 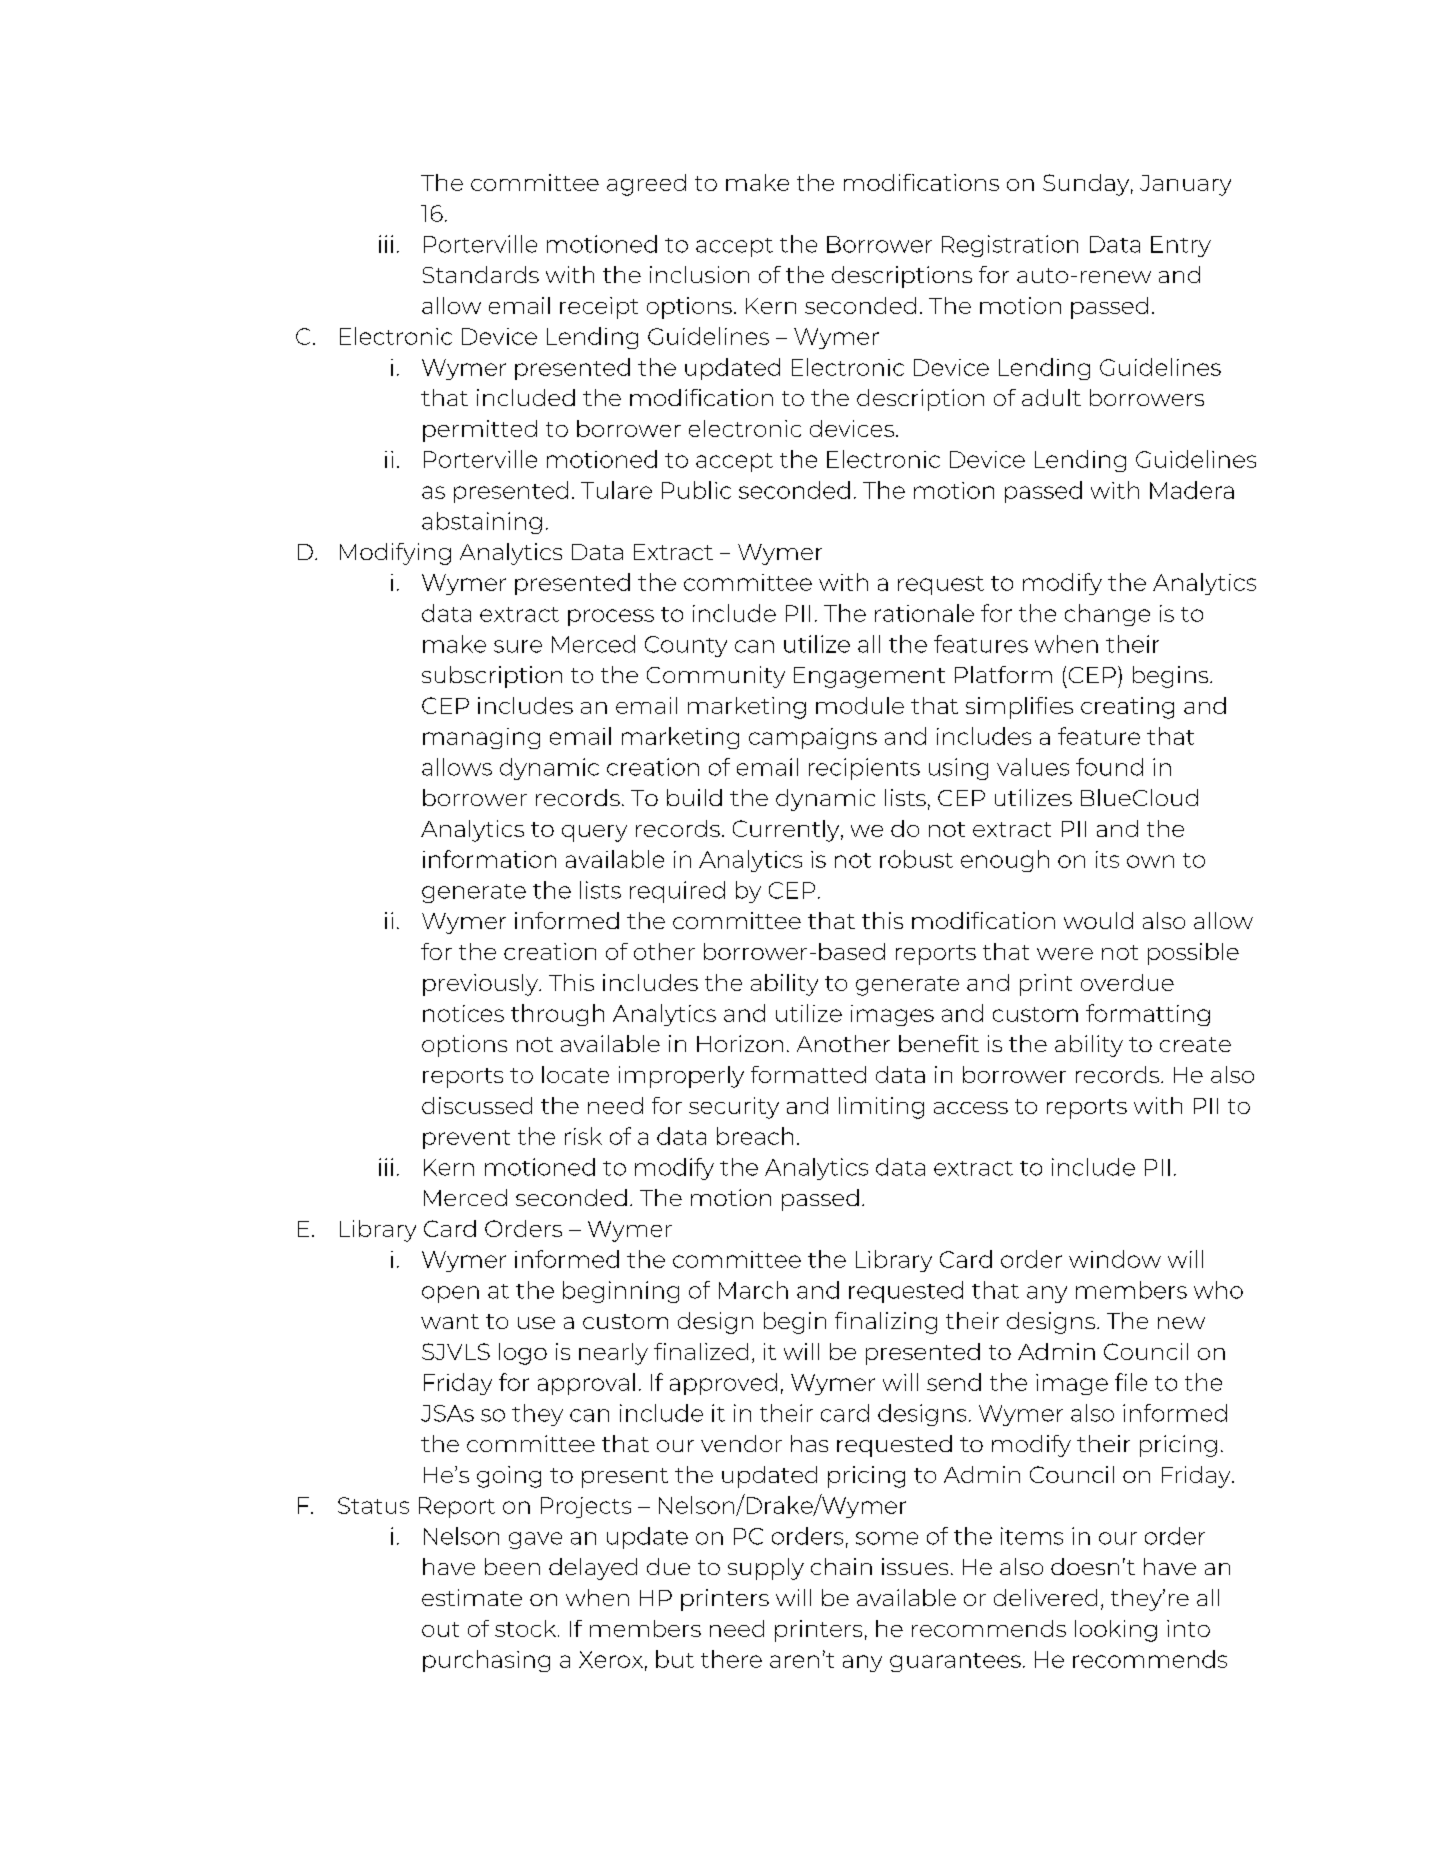 I want to click on Currently, so click(x=787, y=831).
